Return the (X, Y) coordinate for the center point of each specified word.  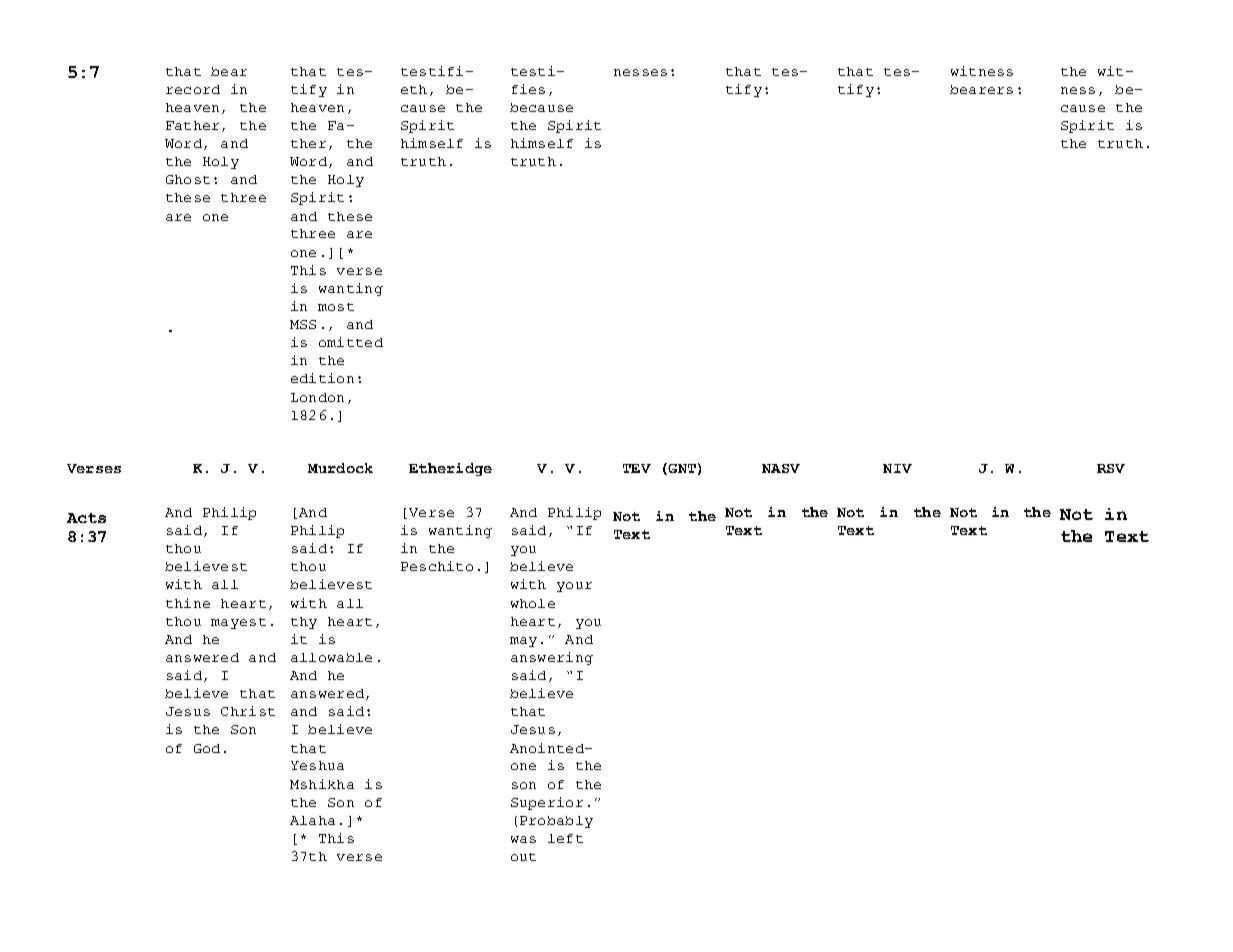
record (193, 89)
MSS (303, 324)
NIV (897, 468)
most (336, 307)
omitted (351, 342)
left (565, 838)
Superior (547, 803)
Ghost (188, 179)
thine (188, 603)
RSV (1111, 468)
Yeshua (317, 765)
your (574, 587)
